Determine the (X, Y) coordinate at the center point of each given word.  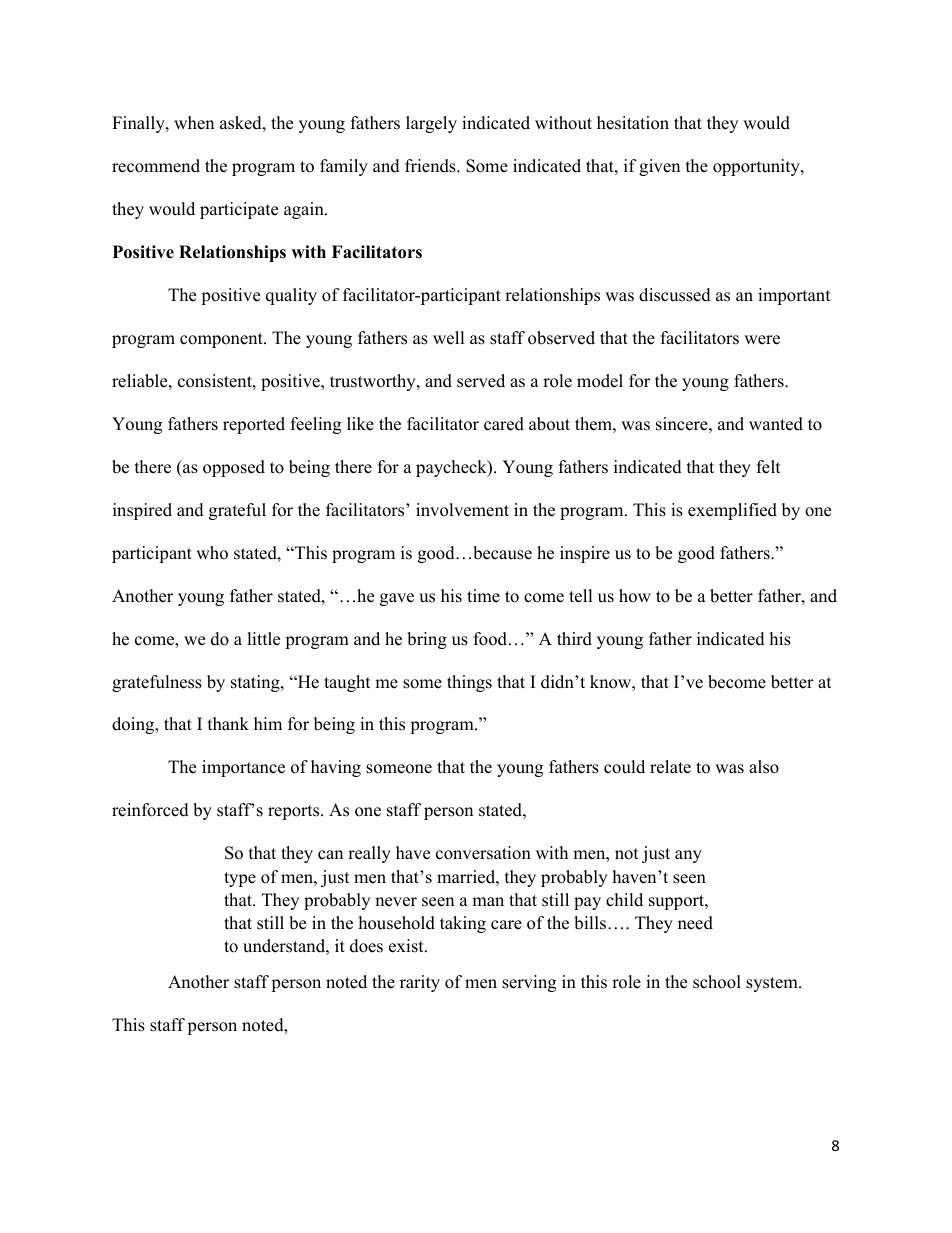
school (717, 982)
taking (463, 924)
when (194, 123)
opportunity (757, 167)
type (240, 879)
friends (431, 166)
